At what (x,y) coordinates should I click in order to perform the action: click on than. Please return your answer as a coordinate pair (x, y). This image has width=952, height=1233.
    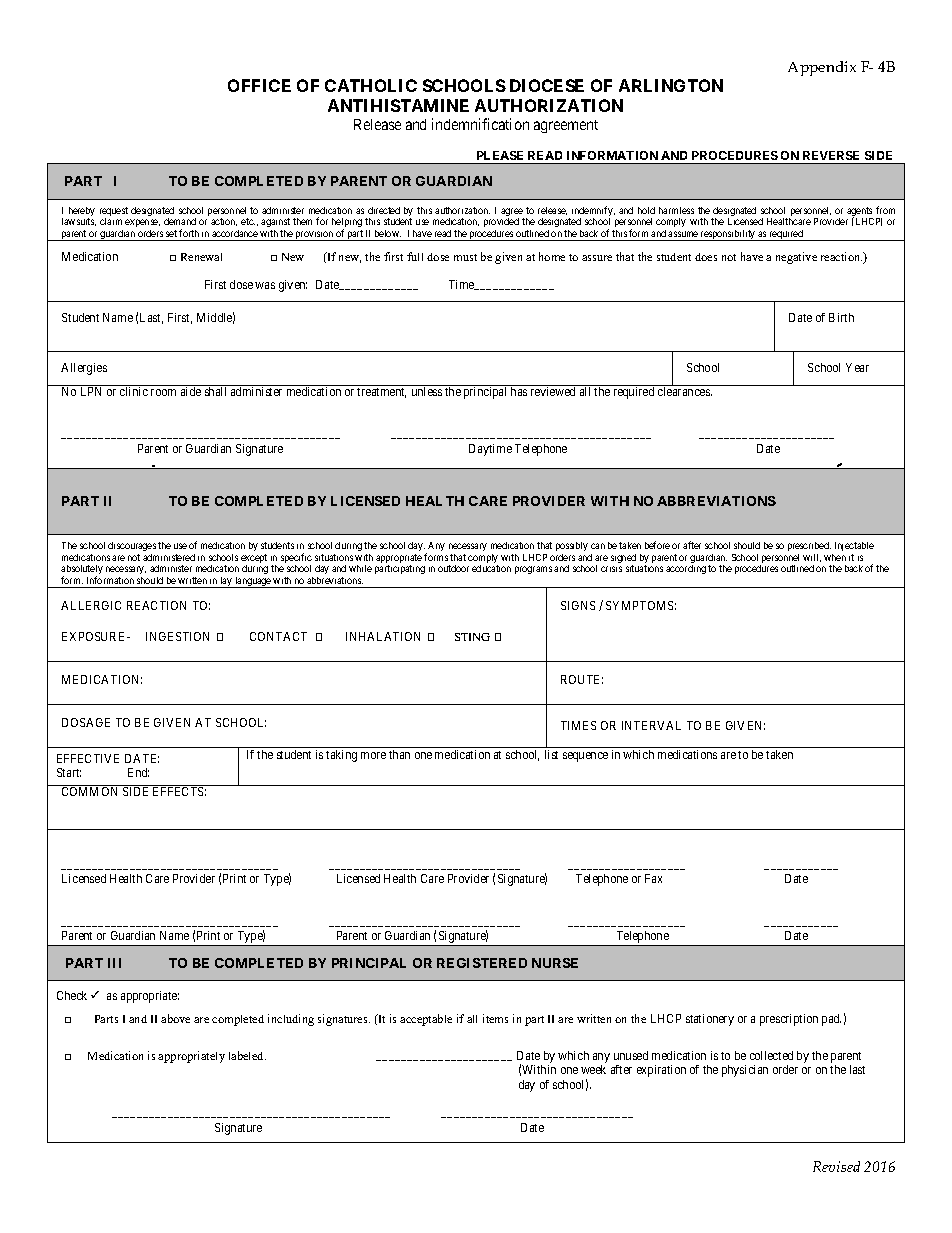
    Looking at the image, I should click on (399, 754).
